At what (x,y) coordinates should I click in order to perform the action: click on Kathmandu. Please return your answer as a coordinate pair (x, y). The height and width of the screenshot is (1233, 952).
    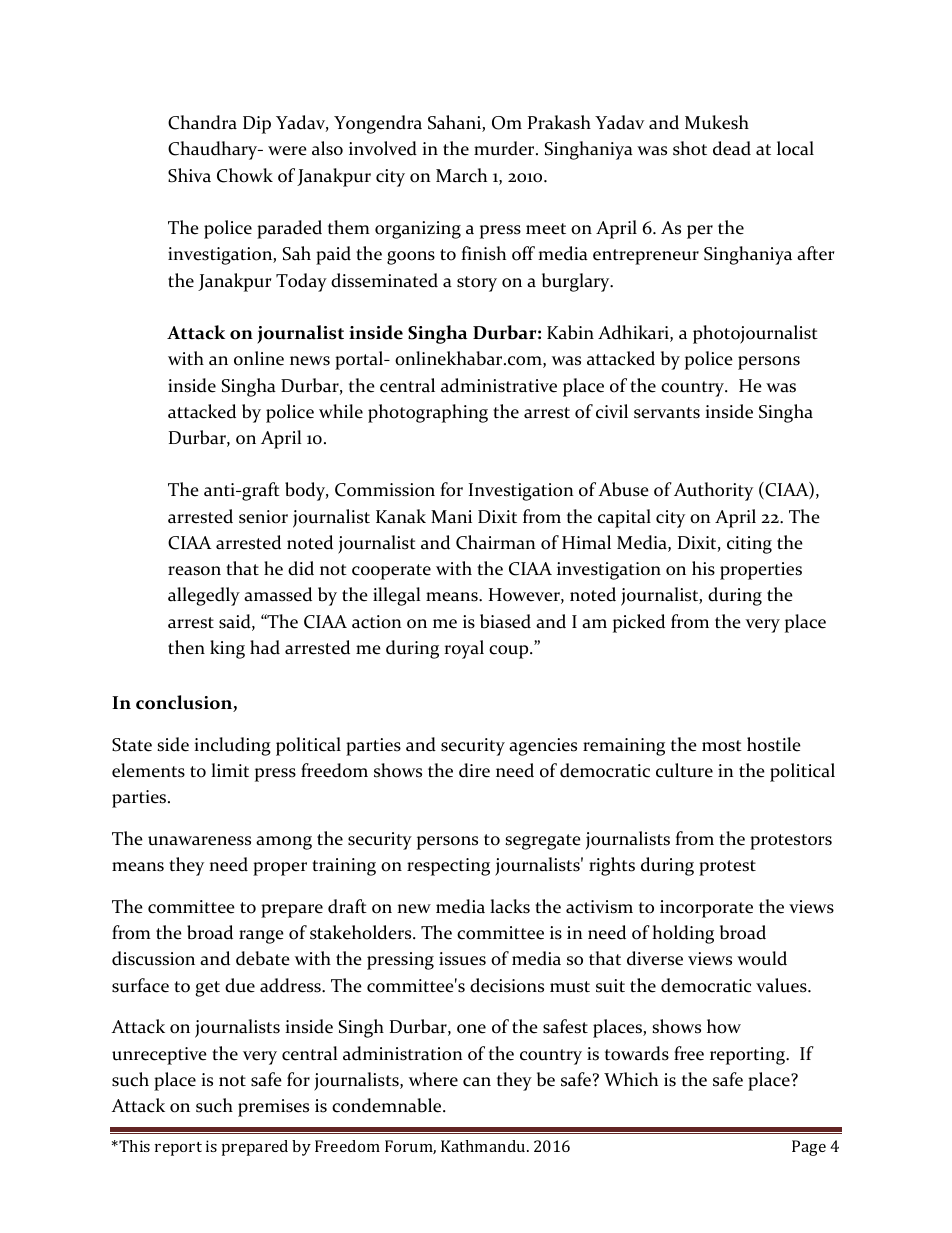
    Looking at the image, I should click on (484, 1146).
